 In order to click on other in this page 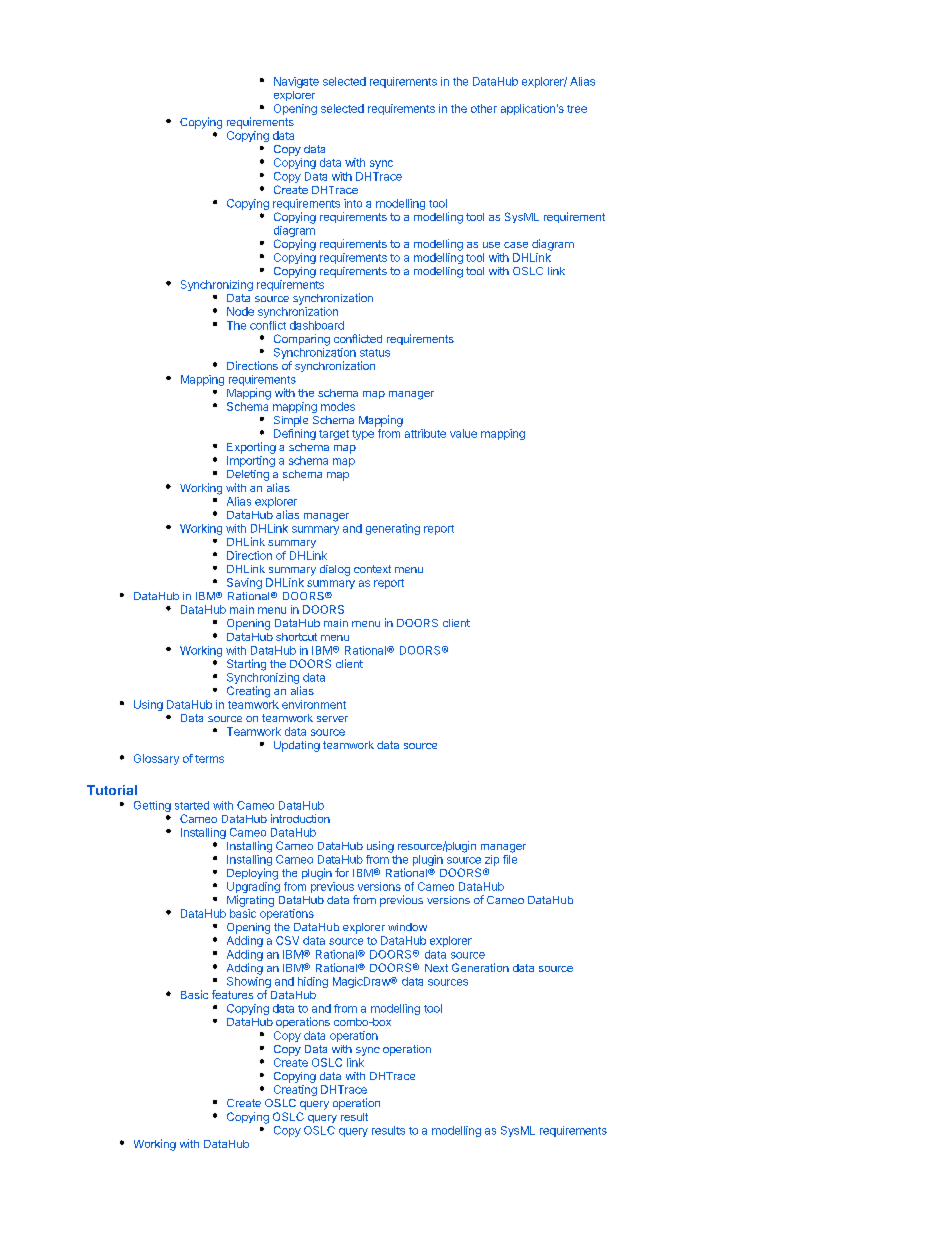, I will do `click(484, 108)`.
